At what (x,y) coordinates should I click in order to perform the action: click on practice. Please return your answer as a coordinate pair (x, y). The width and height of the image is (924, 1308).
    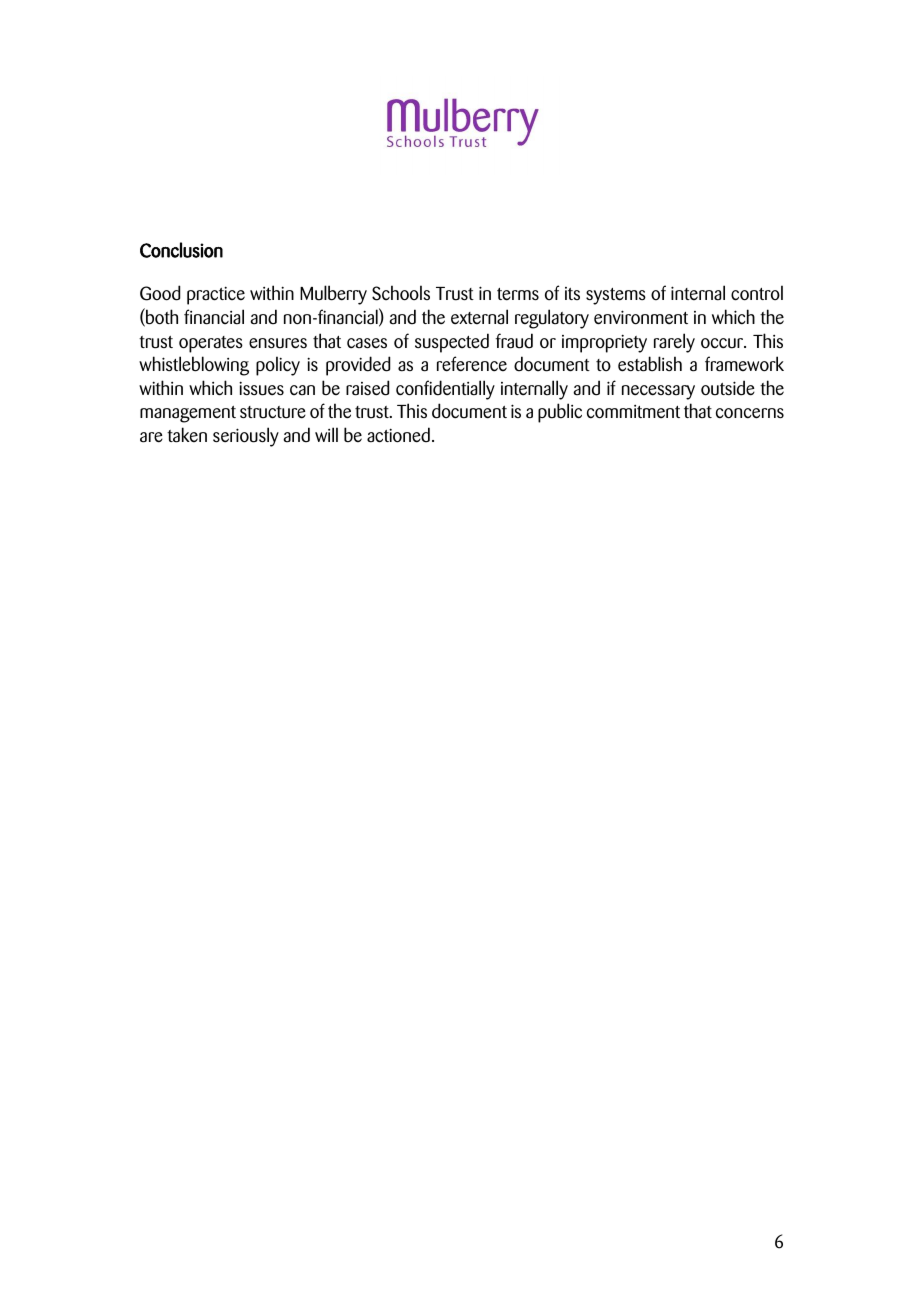
    Looking at the image, I should click on (216, 295).
